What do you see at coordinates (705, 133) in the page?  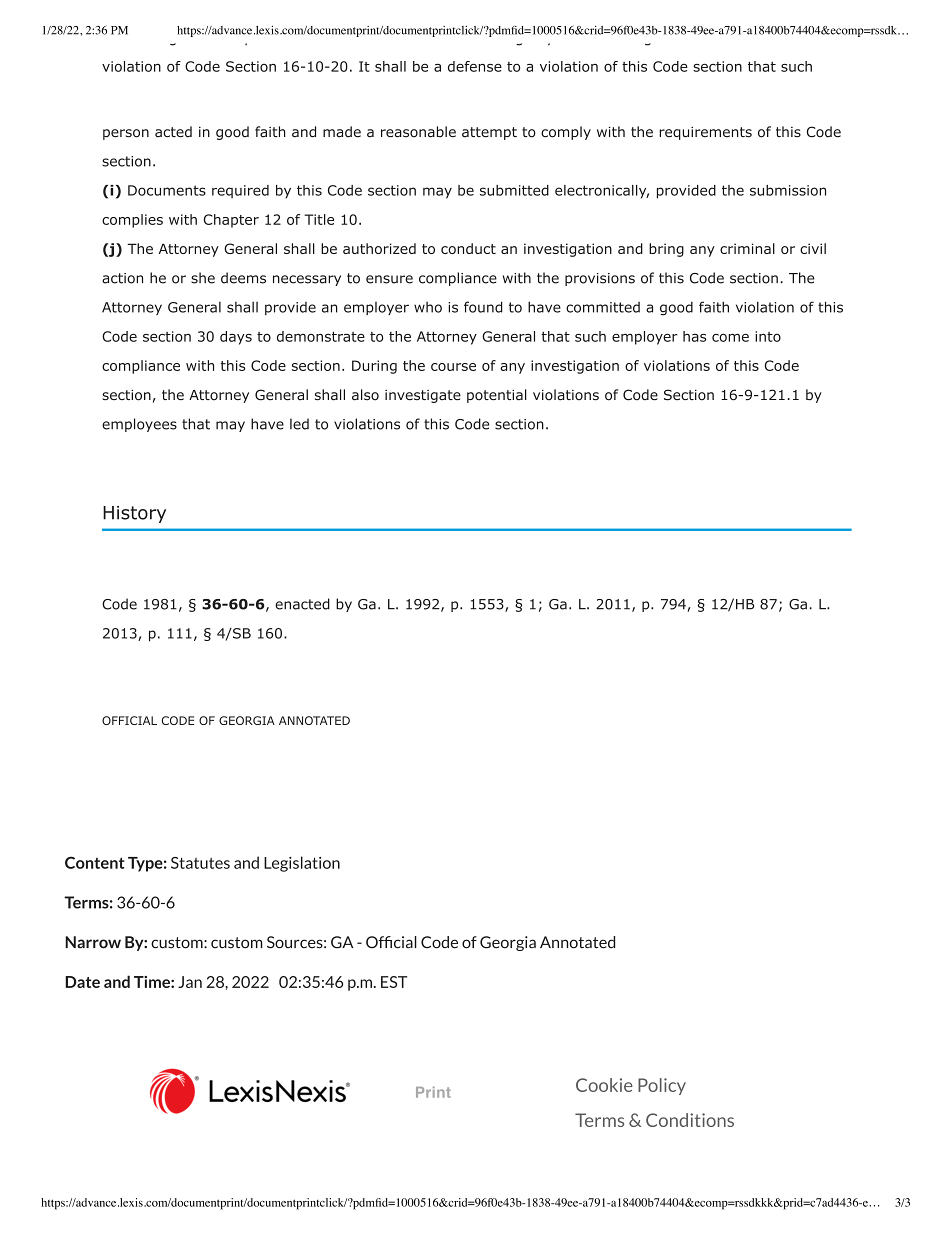 I see `requirements` at bounding box center [705, 133].
